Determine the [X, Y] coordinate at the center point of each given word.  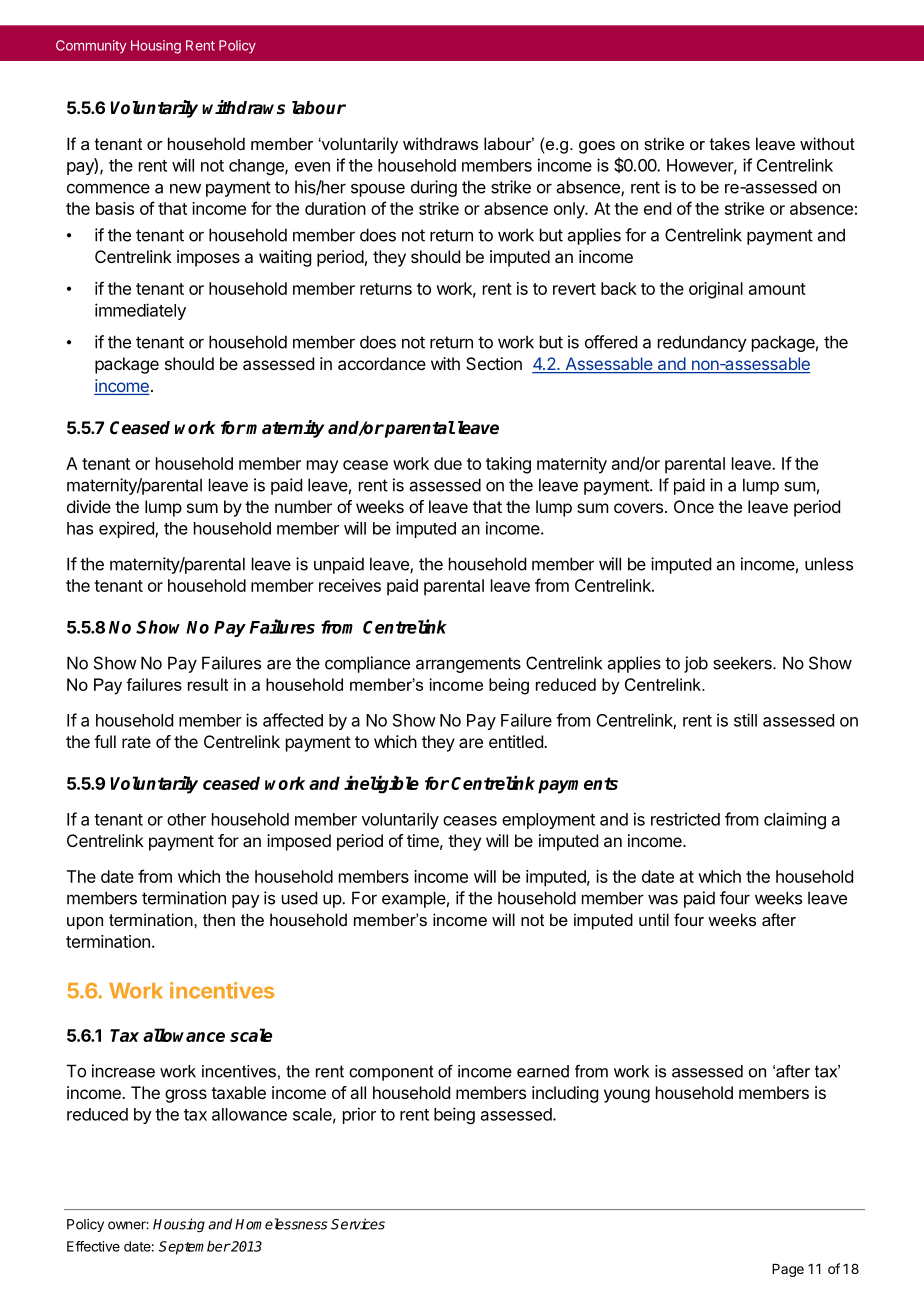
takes [730, 143]
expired [127, 529]
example [414, 899]
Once [694, 506]
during [434, 188]
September [194, 1248]
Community [91, 47]
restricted [685, 819]
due [448, 463]
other [186, 819]
